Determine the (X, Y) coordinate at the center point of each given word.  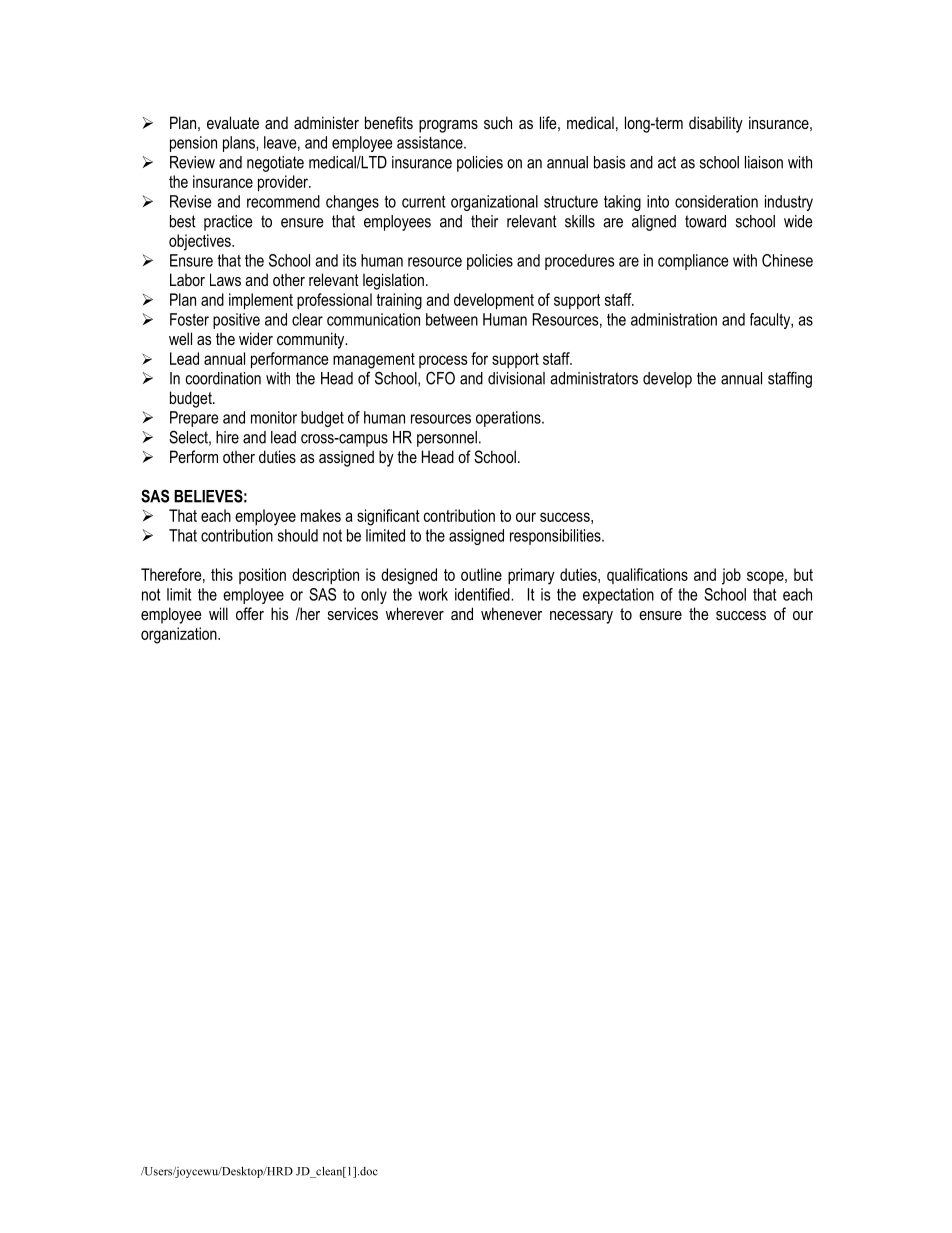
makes (321, 515)
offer (250, 613)
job (731, 576)
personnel (447, 439)
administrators (594, 378)
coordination (223, 378)
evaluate (233, 122)
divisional (516, 378)
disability (716, 124)
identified (483, 594)
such (498, 122)
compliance (693, 262)
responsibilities (556, 537)
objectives (201, 242)
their (484, 221)
